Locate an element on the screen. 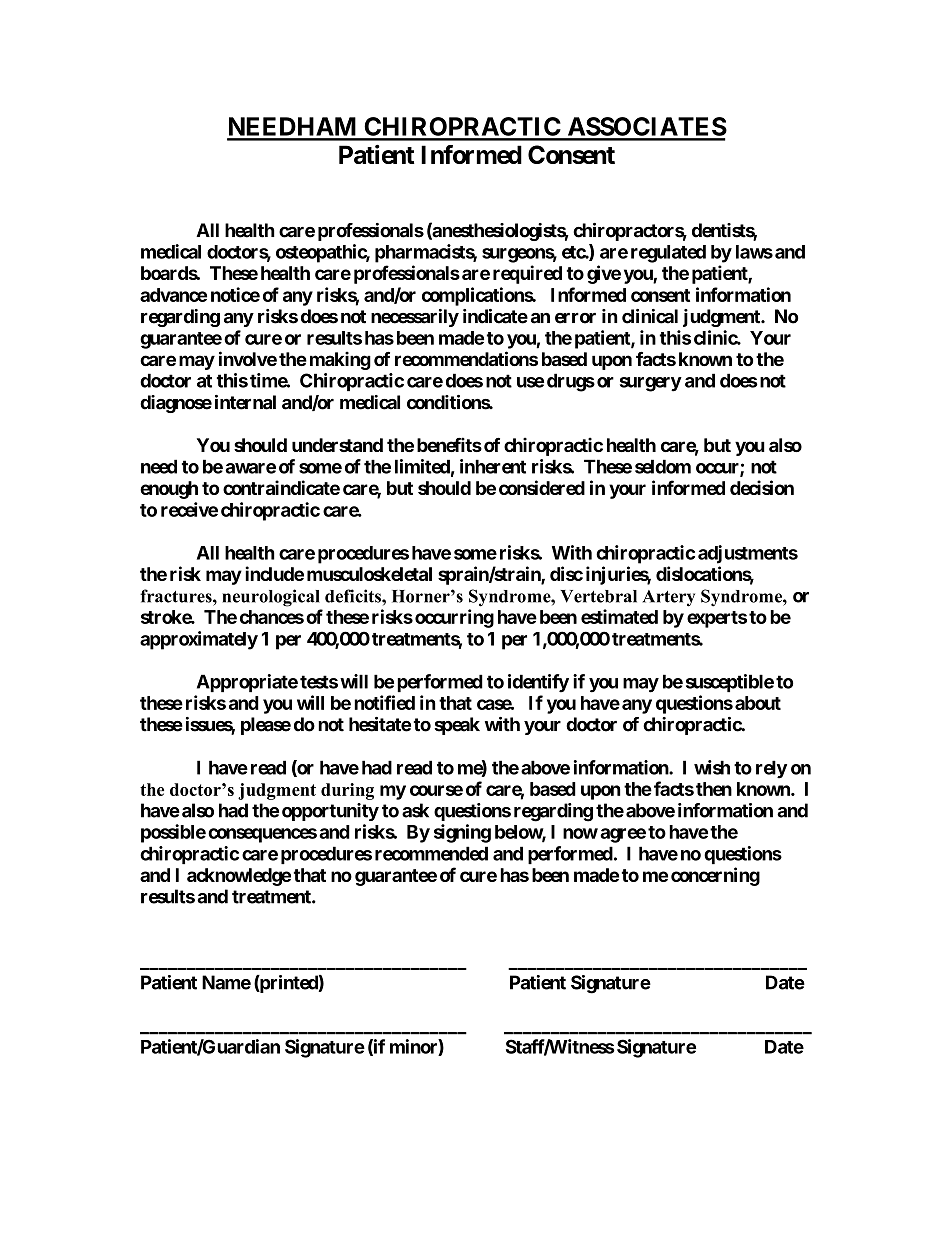 Image resolution: width=952 pixels, height=1233 pixels. identify is located at coordinates (538, 683).
